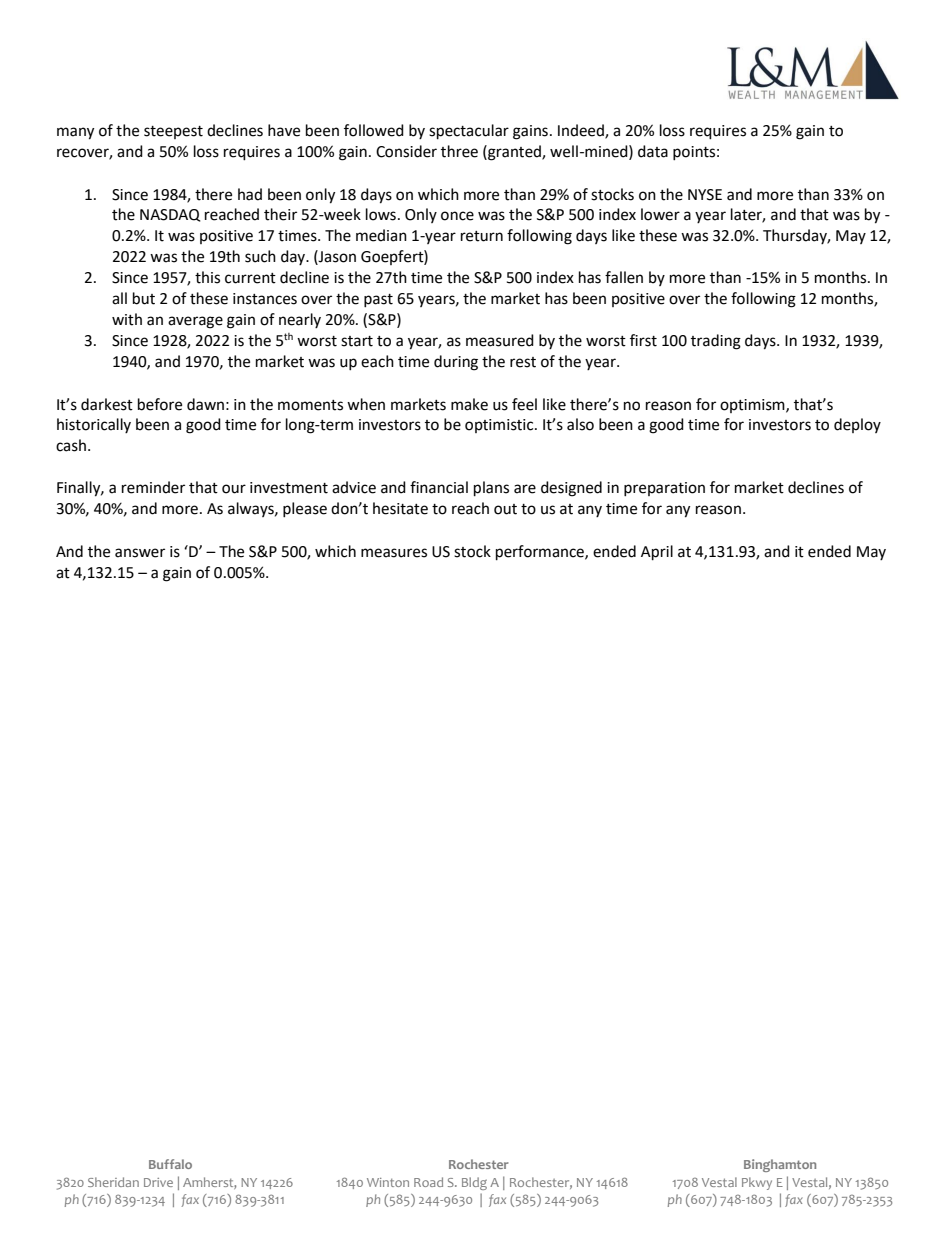  Describe the element at coordinates (140, 553) in the screenshot. I see `answer` at that location.
